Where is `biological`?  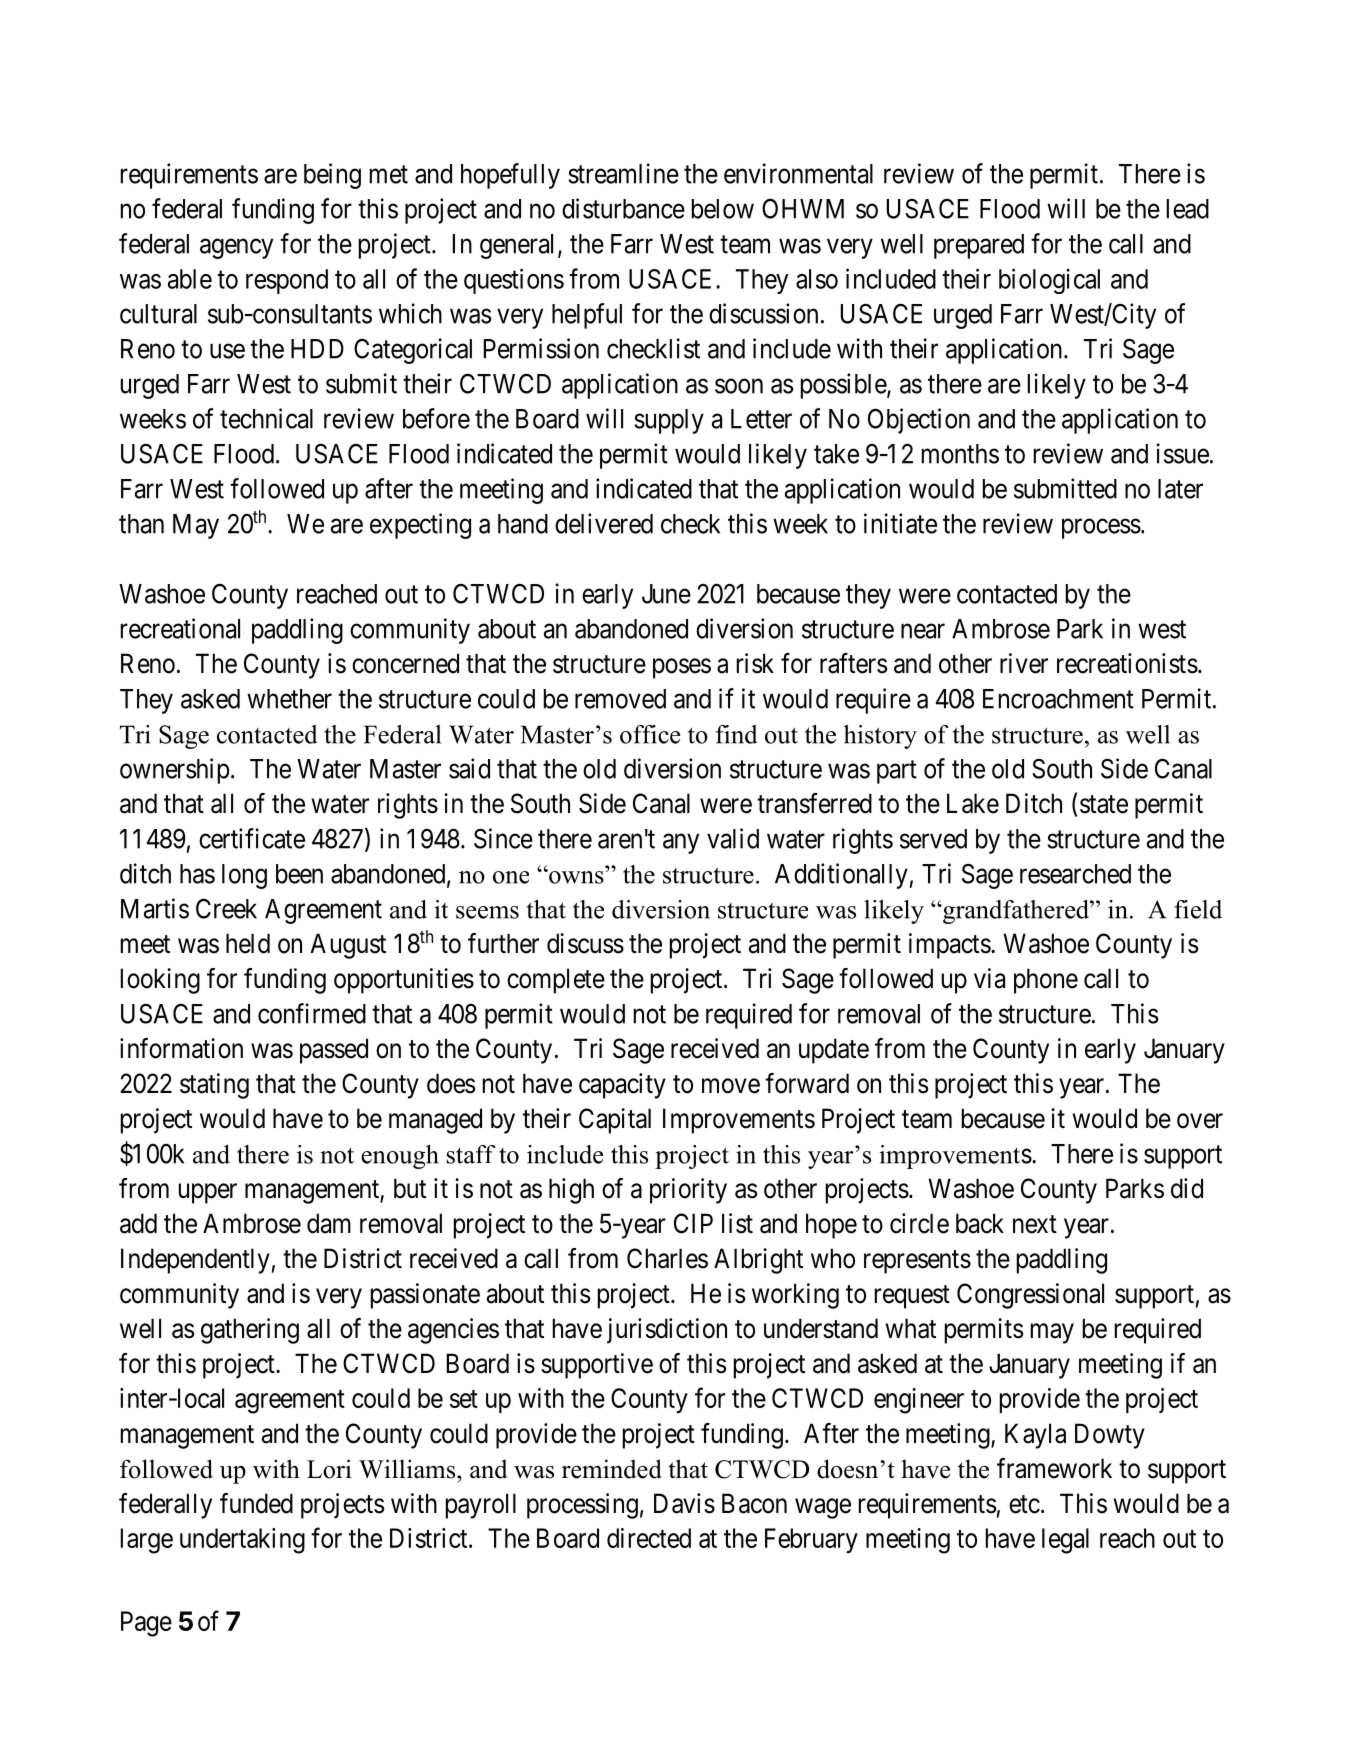 biological is located at coordinates (1049, 281).
